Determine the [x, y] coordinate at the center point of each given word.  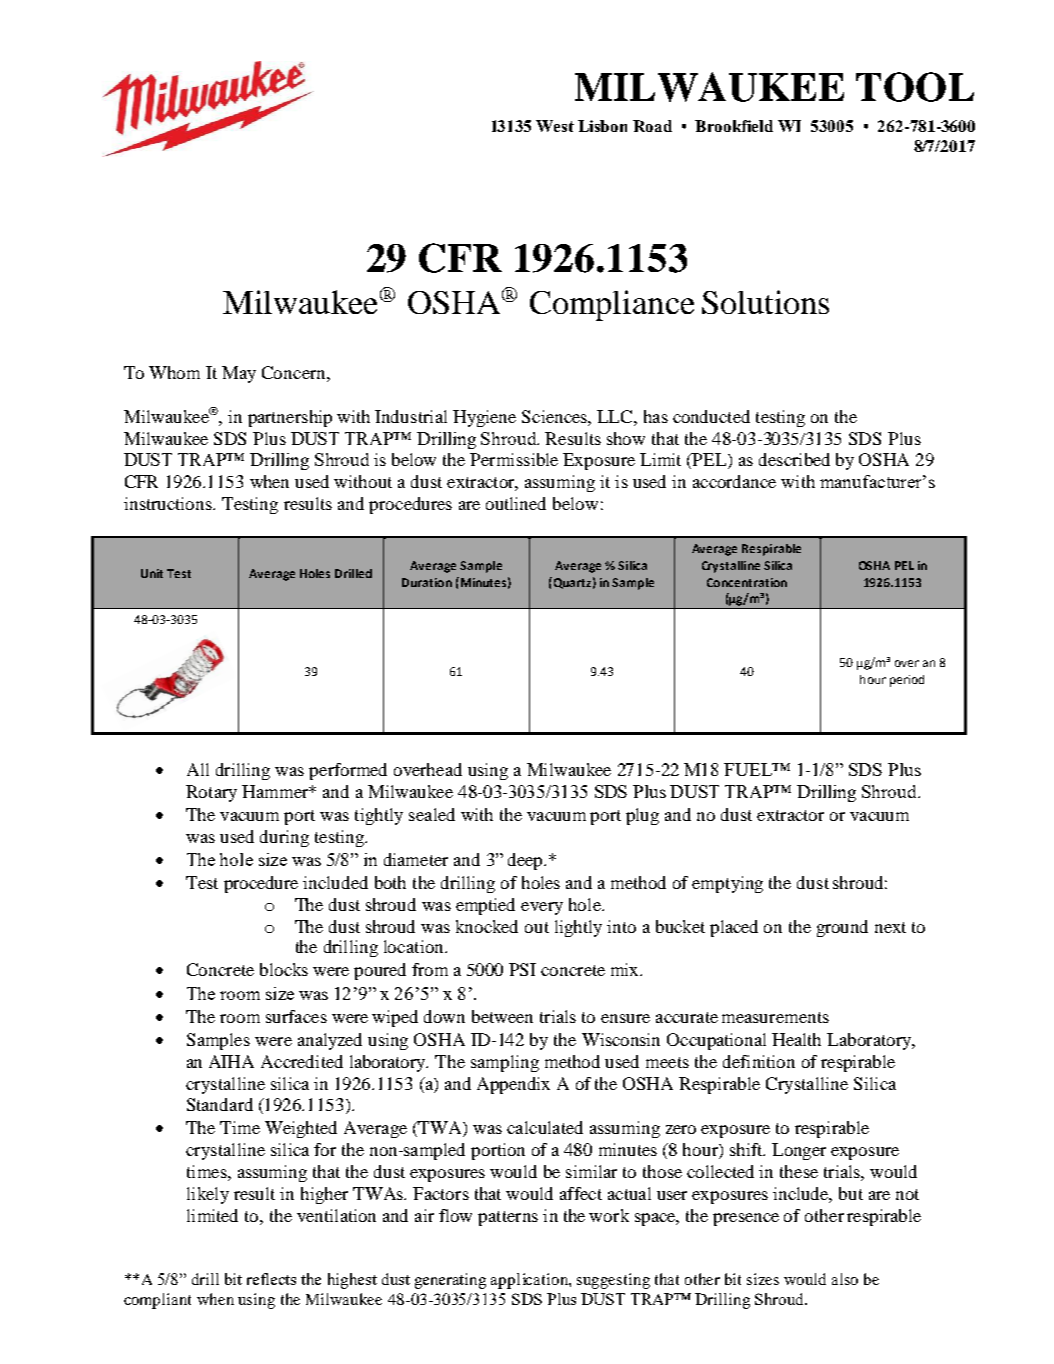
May [239, 374]
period [907, 681]
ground [842, 928]
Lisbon [602, 126]
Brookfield [734, 126]
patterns [508, 1218]
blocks [284, 969]
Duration [427, 582]
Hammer [276, 791]
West [555, 126]
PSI [522, 969]
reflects [271, 1279]
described [794, 459]
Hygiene [484, 418]
